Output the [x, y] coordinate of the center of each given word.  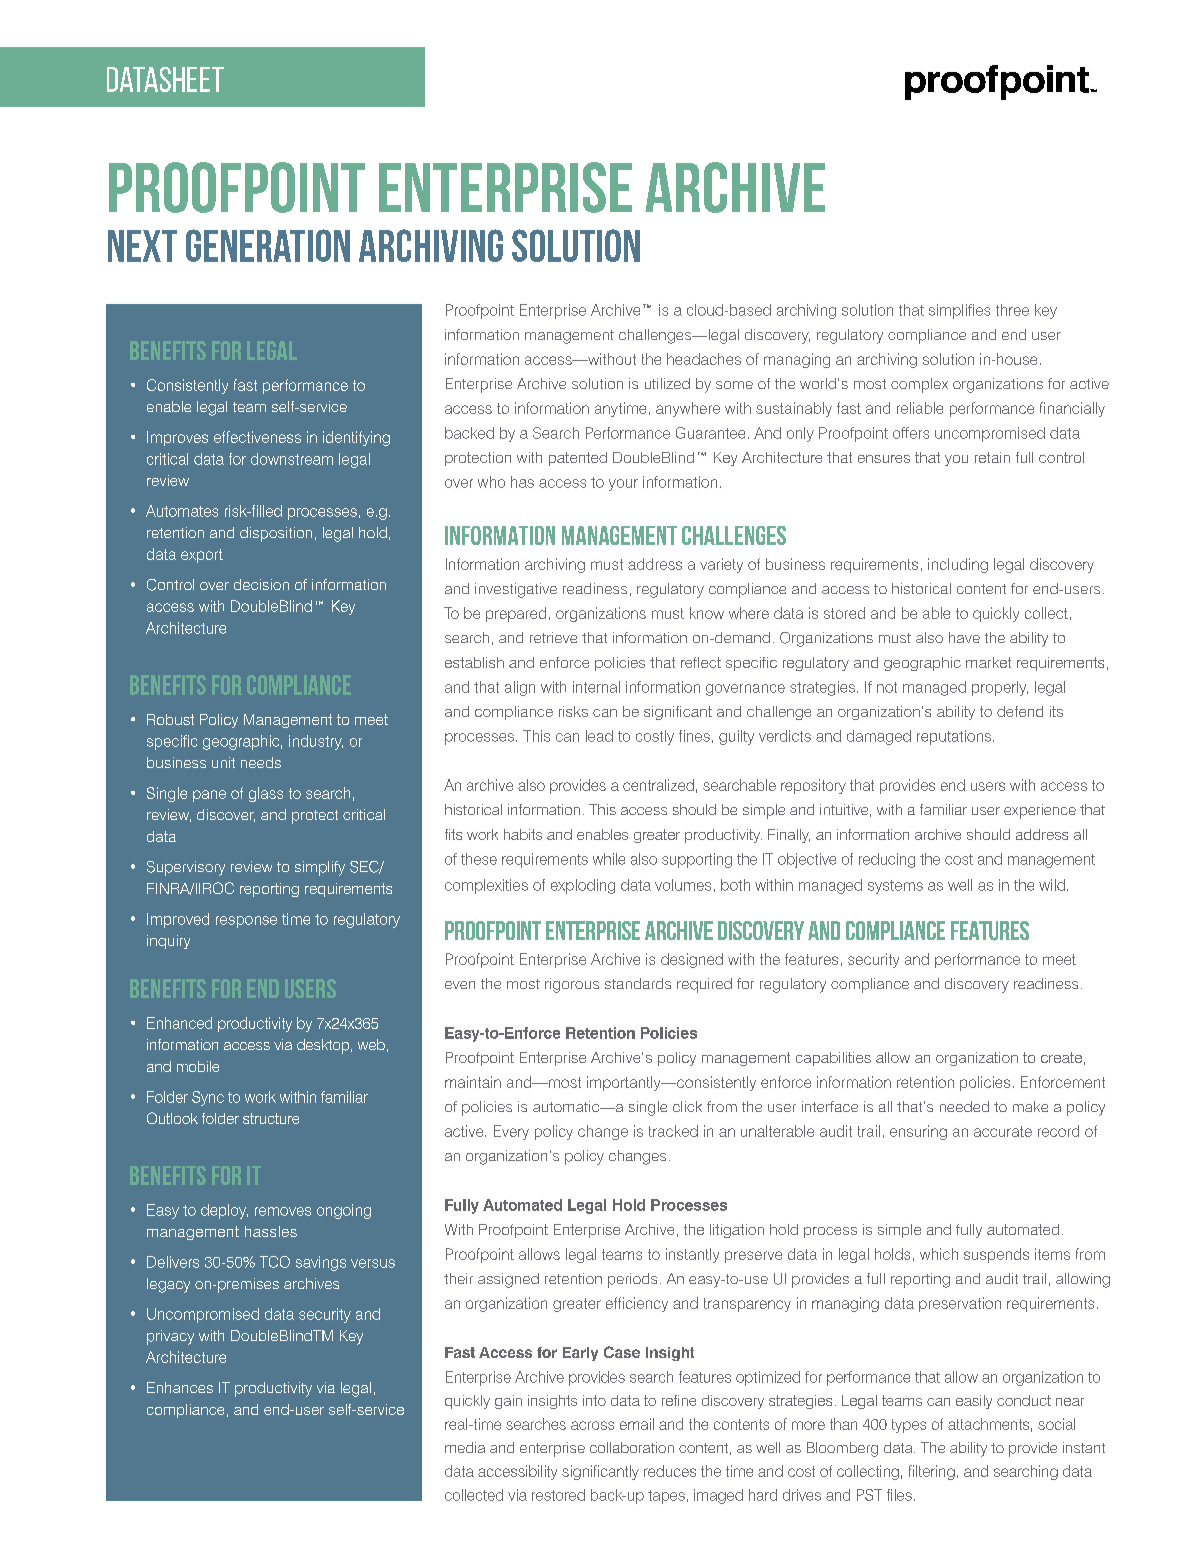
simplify [320, 868]
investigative [516, 590]
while [609, 859]
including [958, 565]
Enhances [180, 1387]
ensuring [918, 1132]
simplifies [959, 311]
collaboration [632, 1447]
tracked [673, 1131]
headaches [704, 359]
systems [895, 887]
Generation [268, 245]
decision [261, 584]
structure [271, 1118]
